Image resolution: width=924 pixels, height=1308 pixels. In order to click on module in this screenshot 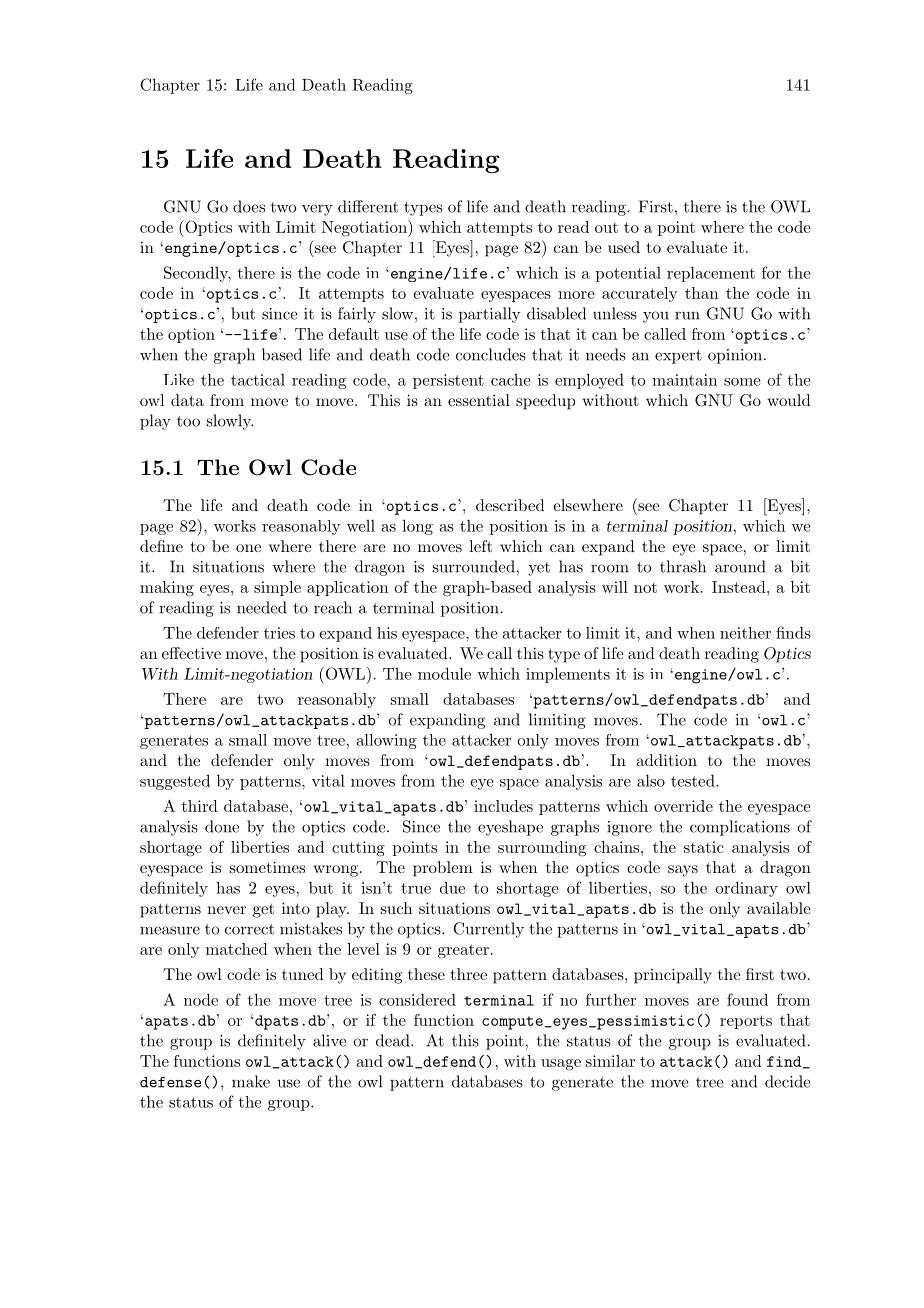, I will do `click(444, 673)`.
